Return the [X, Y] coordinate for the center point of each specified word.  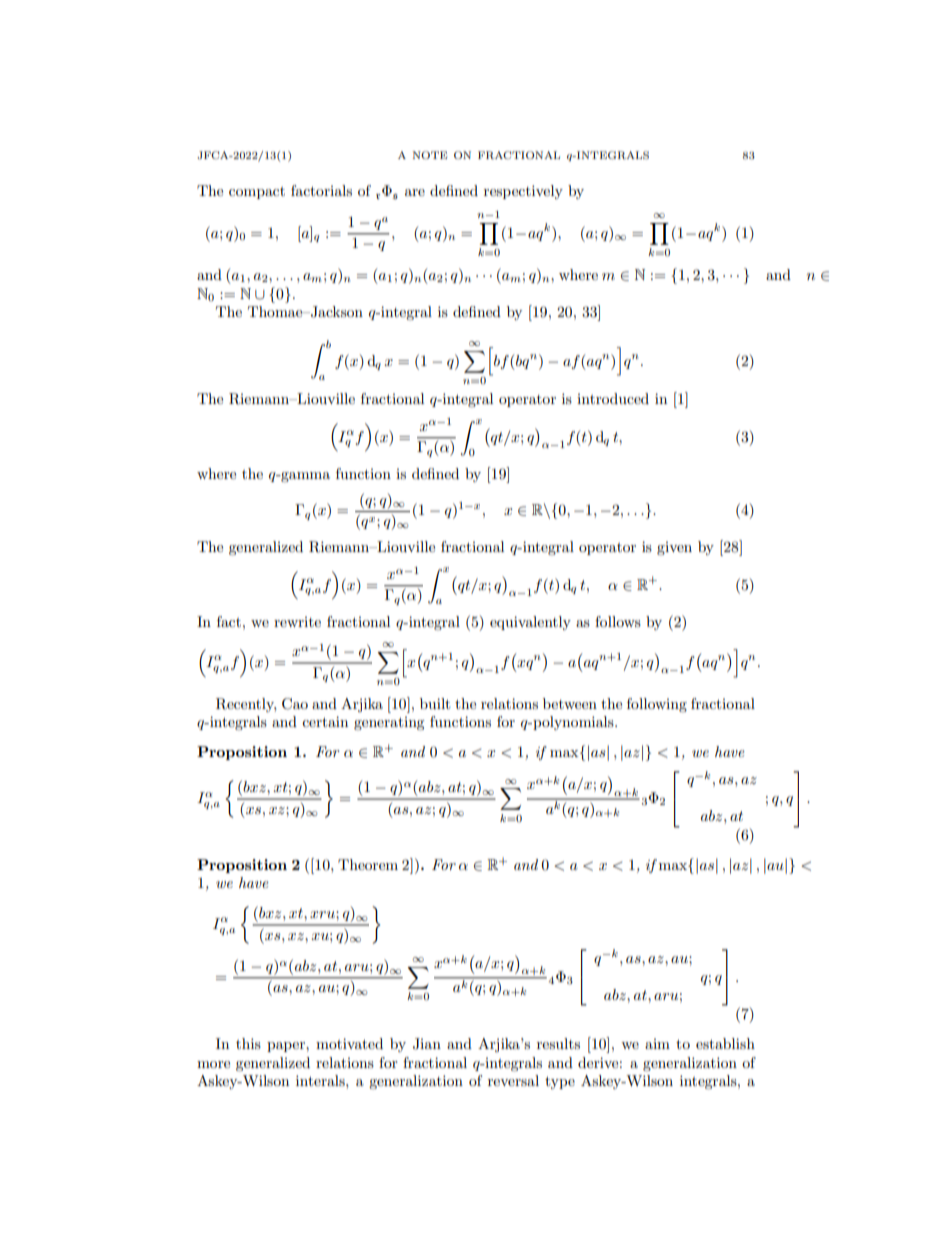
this [248, 1043]
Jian [427, 1044]
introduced [613, 398]
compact [257, 193]
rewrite [297, 622]
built [435, 703]
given [674, 548]
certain [325, 721]
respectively [523, 192]
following [657, 705]
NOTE [430, 155]
